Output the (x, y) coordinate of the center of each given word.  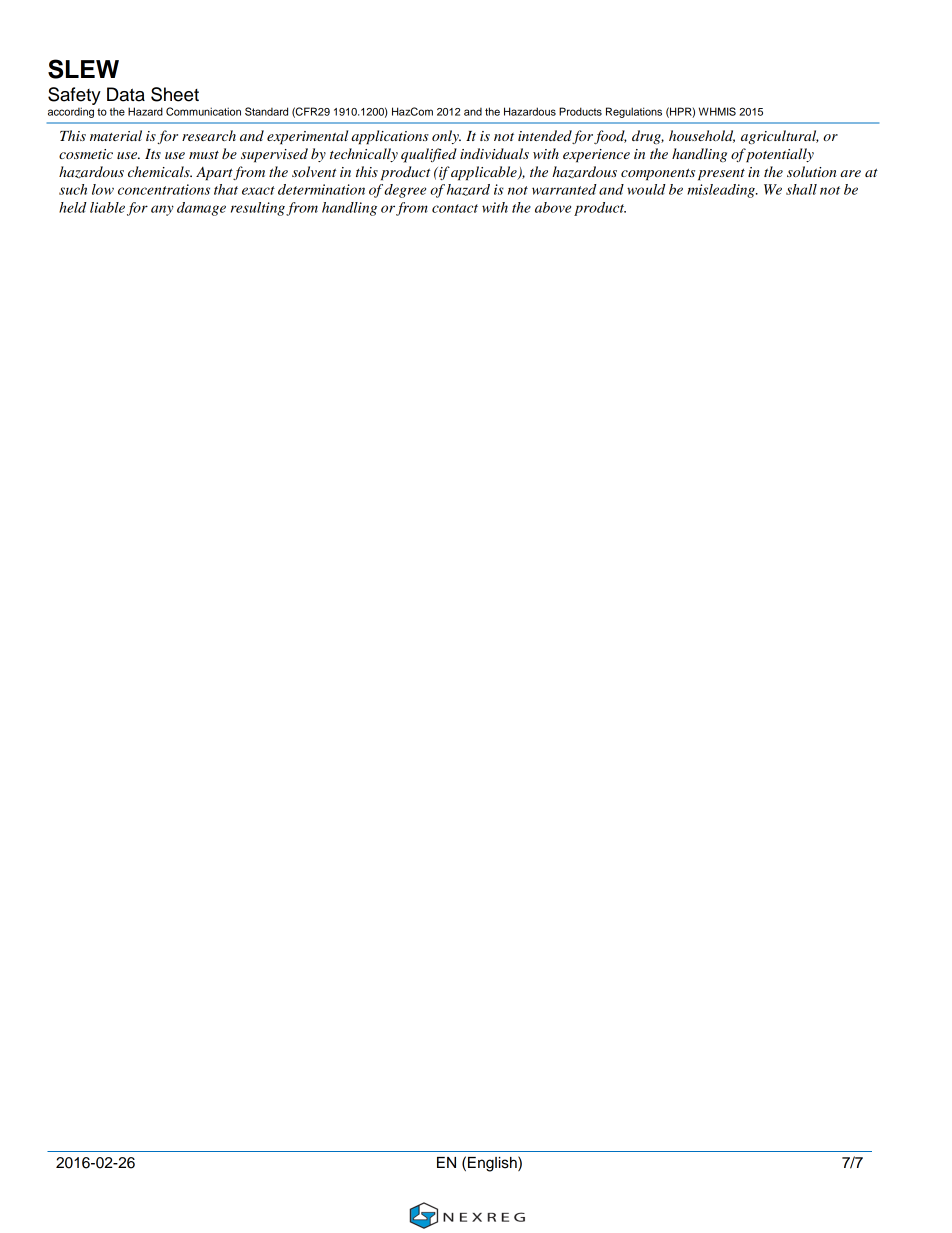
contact (455, 208)
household (702, 136)
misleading (722, 191)
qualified (429, 155)
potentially (779, 155)
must (204, 155)
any (162, 210)
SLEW (83, 69)
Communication (203, 111)
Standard (266, 111)
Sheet (175, 94)
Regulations (634, 112)
